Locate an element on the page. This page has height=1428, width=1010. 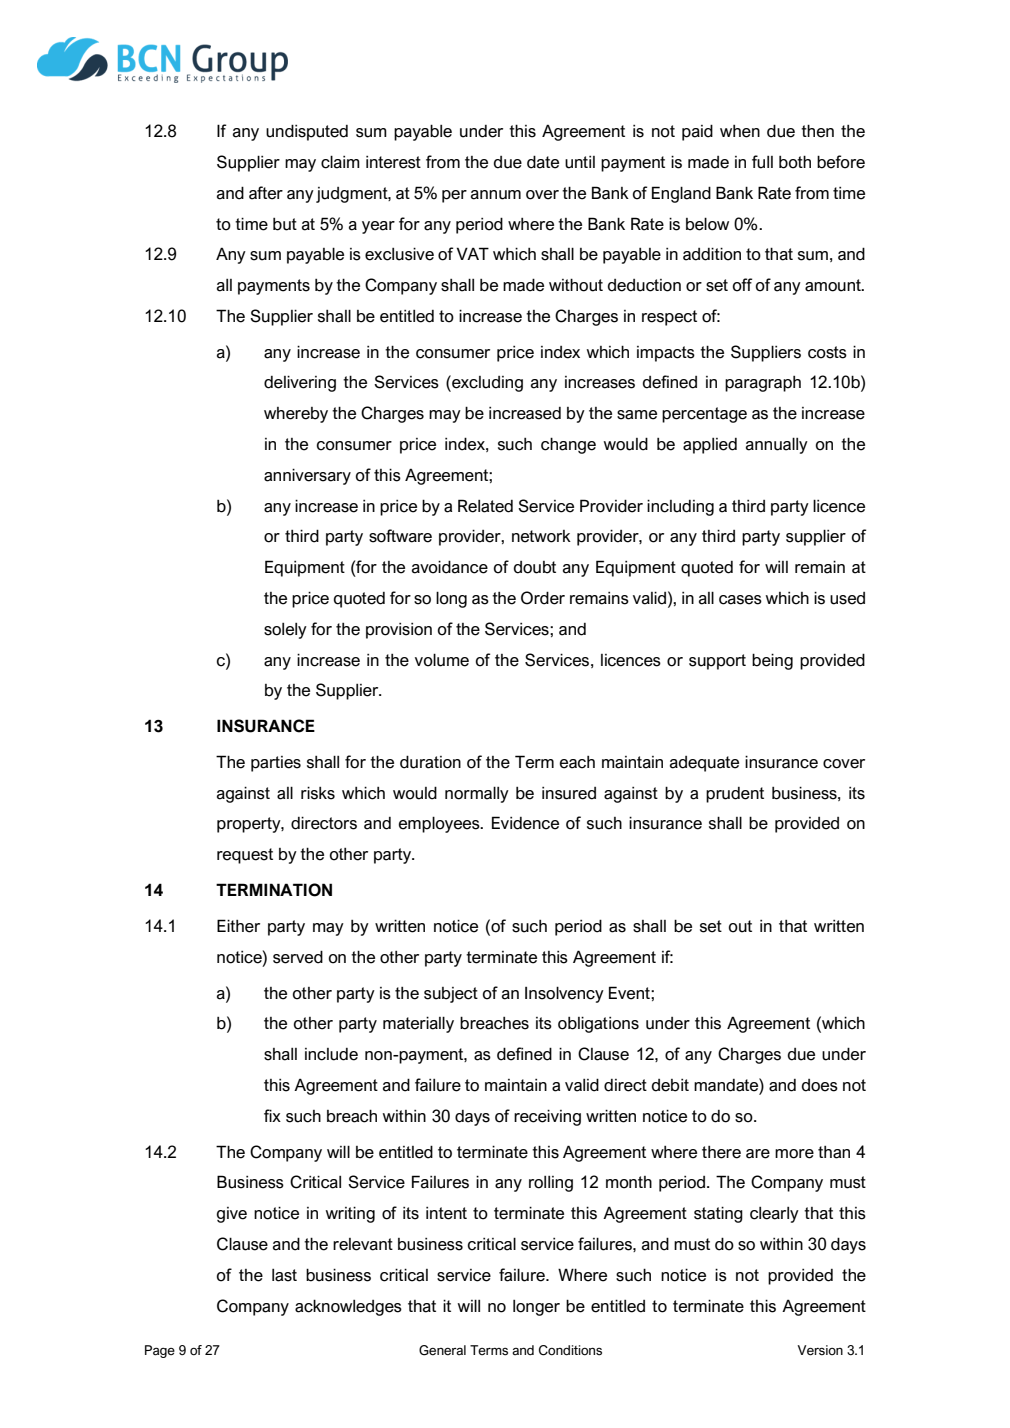
Evidence is located at coordinates (525, 823).
